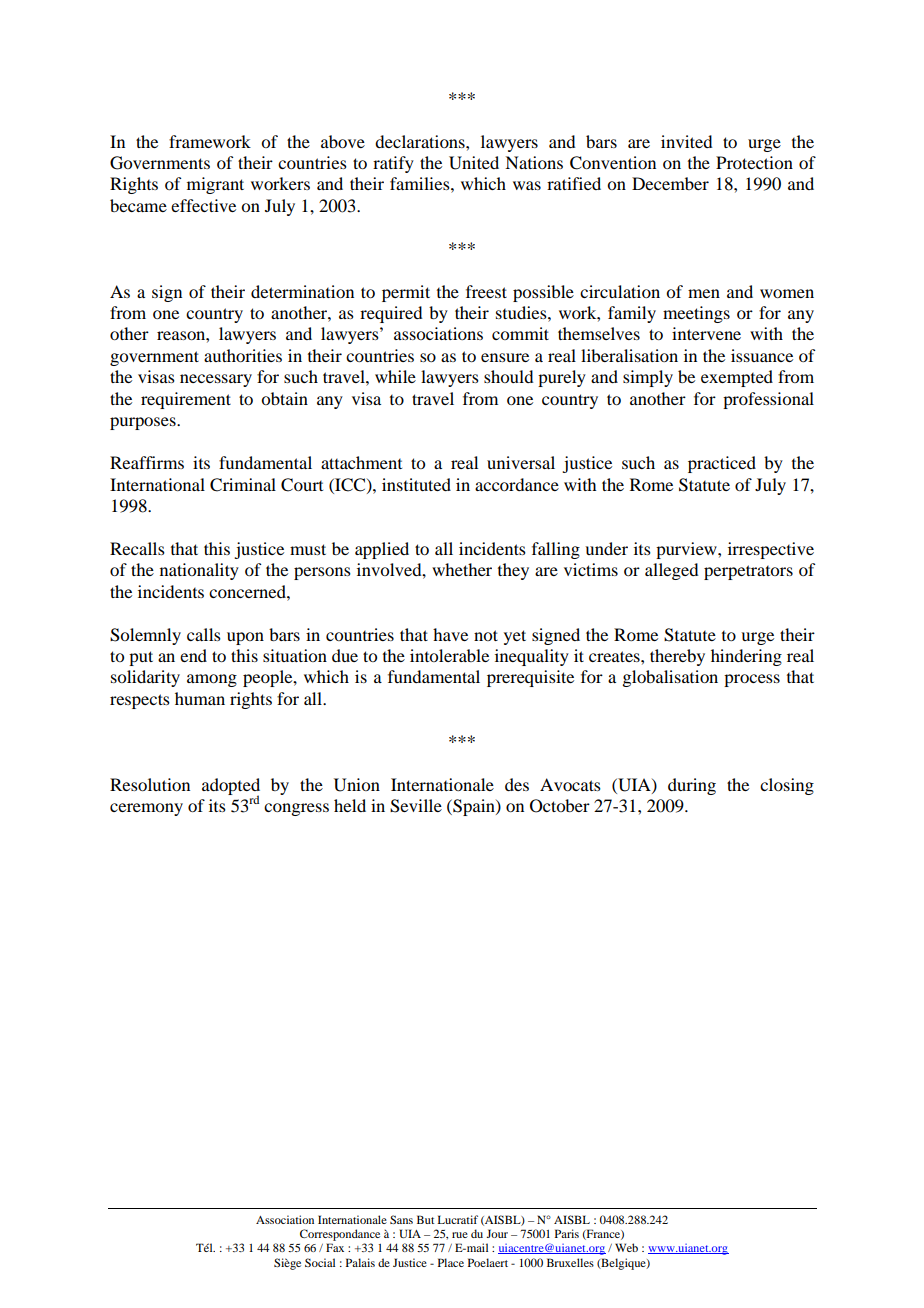 The width and height of the document is (924, 1308). What do you see at coordinates (474, 163) in the document?
I see `United` at bounding box center [474, 163].
